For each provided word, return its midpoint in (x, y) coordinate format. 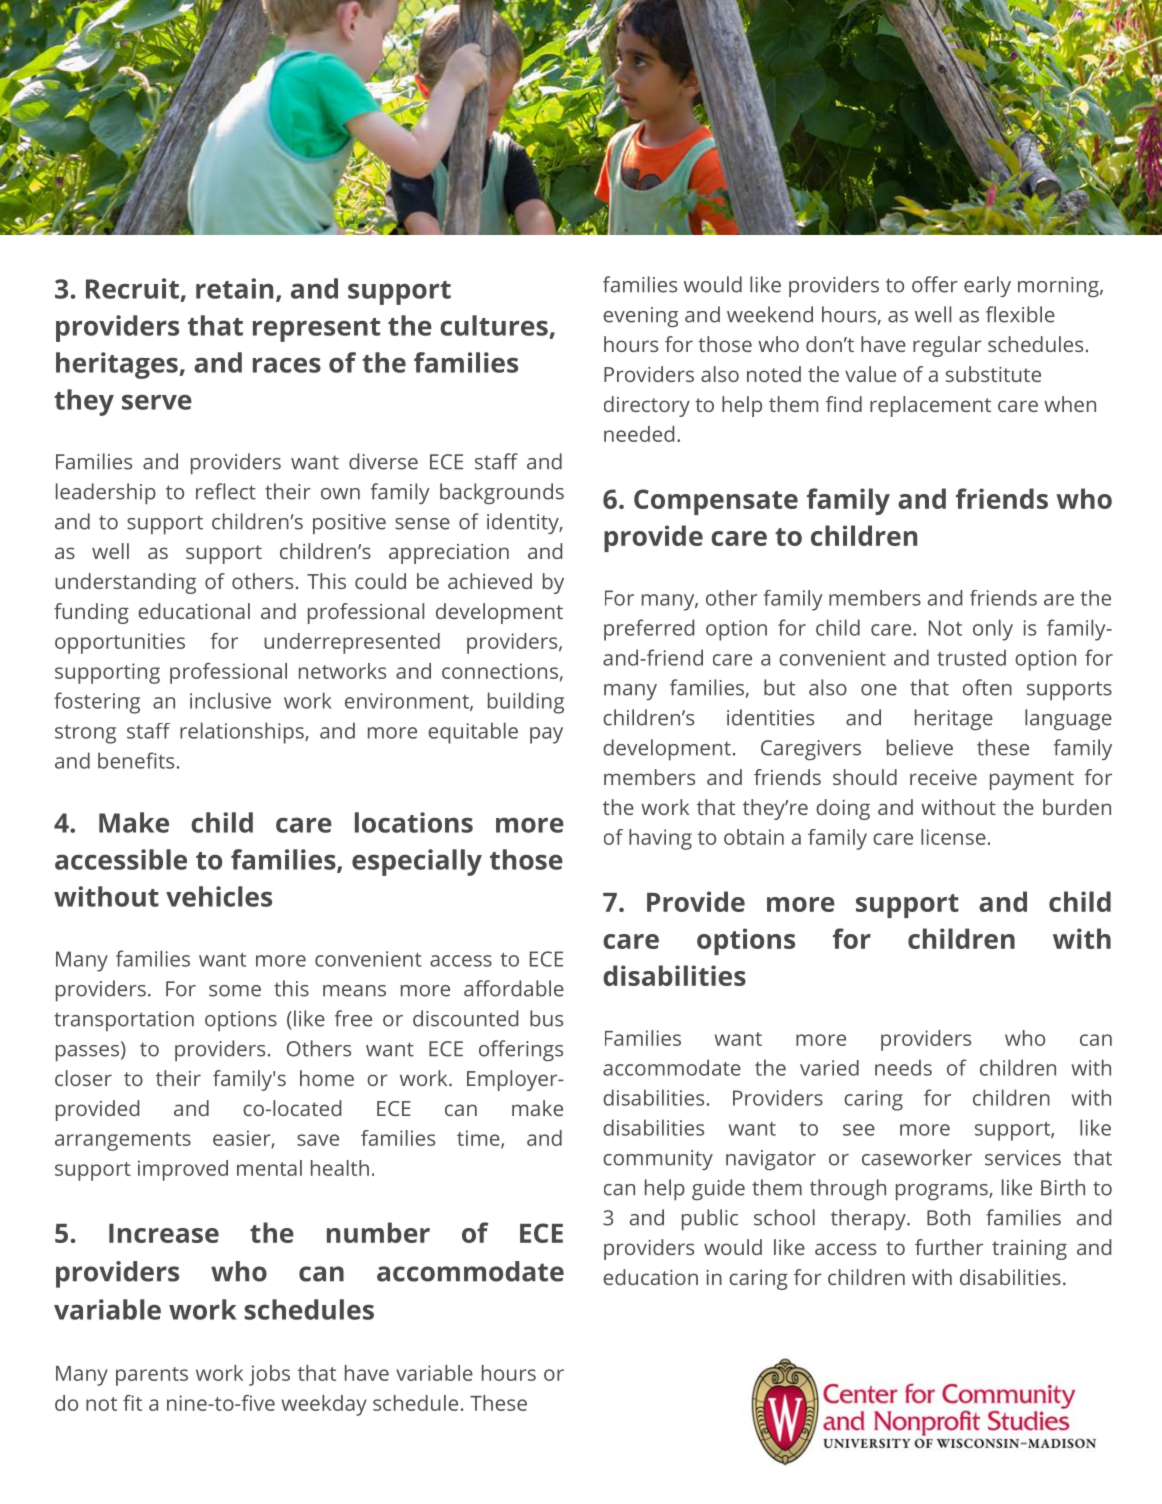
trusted (971, 657)
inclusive (230, 700)
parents (152, 1376)
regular (947, 346)
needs (903, 1067)
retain (234, 288)
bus (546, 1018)
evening (640, 317)
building (526, 703)
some (235, 991)
